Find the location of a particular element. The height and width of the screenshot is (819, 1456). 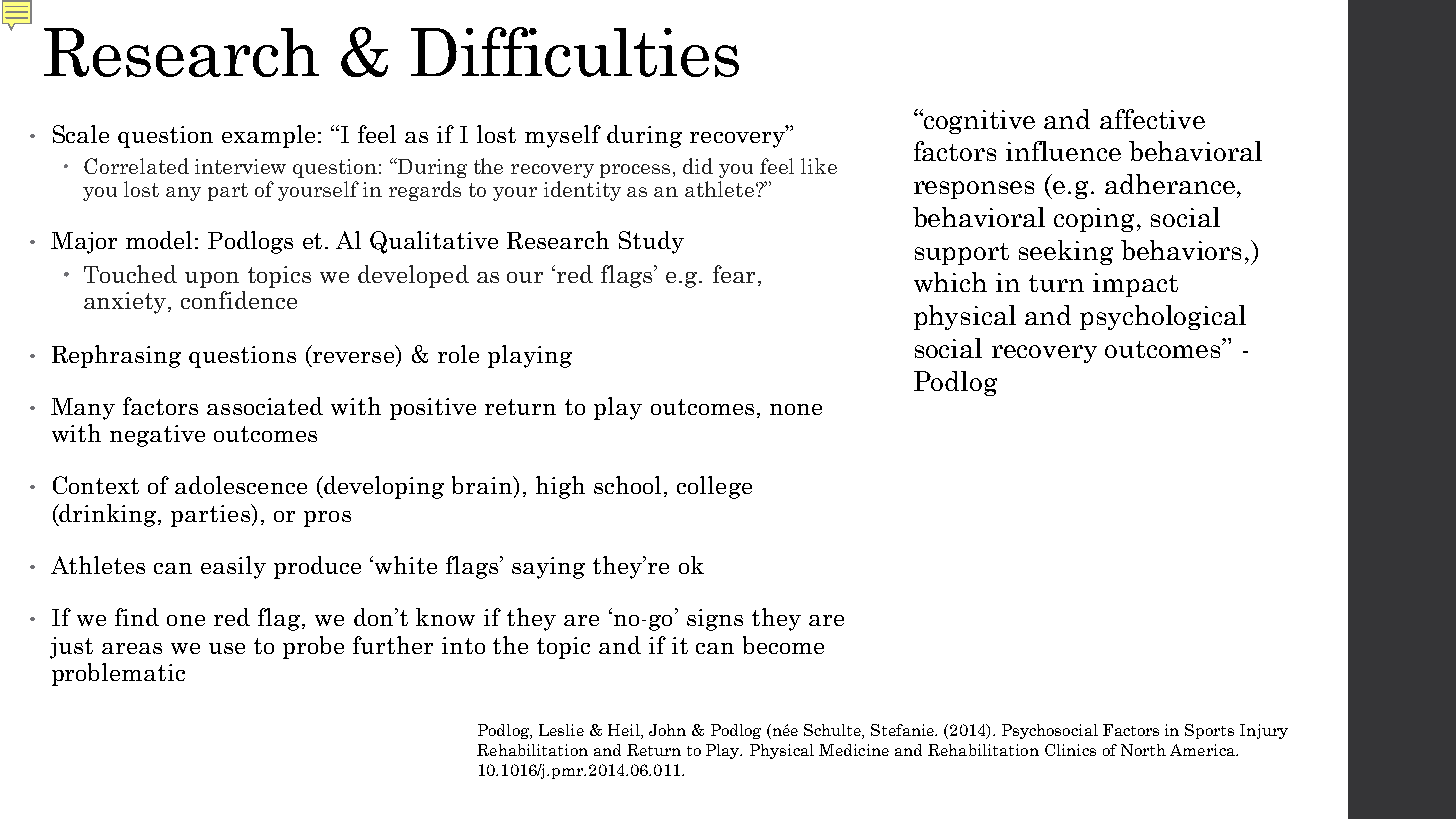

problematic is located at coordinates (118, 674).
